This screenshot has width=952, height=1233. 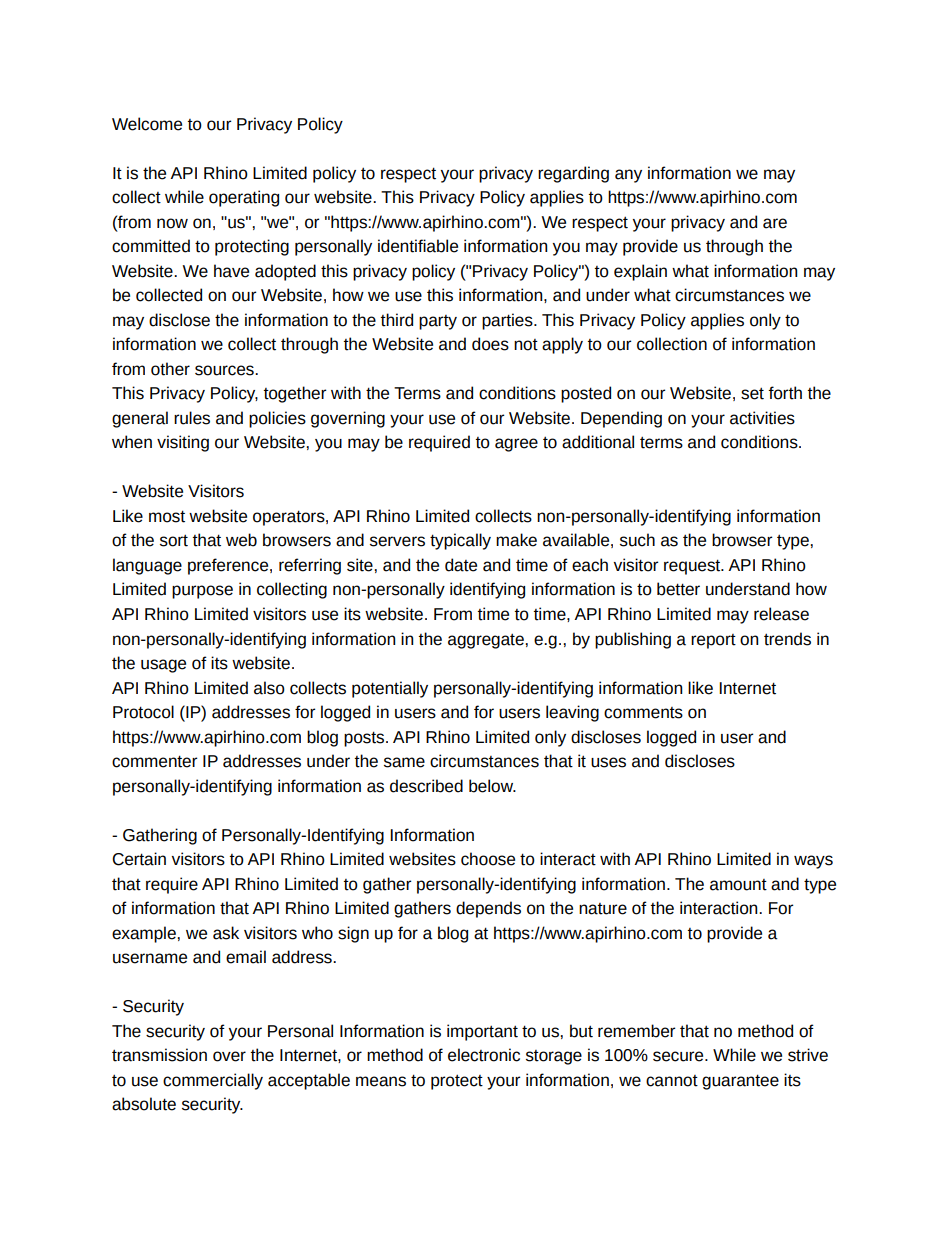 What do you see at coordinates (154, 761) in the screenshot?
I see `commenter` at bounding box center [154, 761].
